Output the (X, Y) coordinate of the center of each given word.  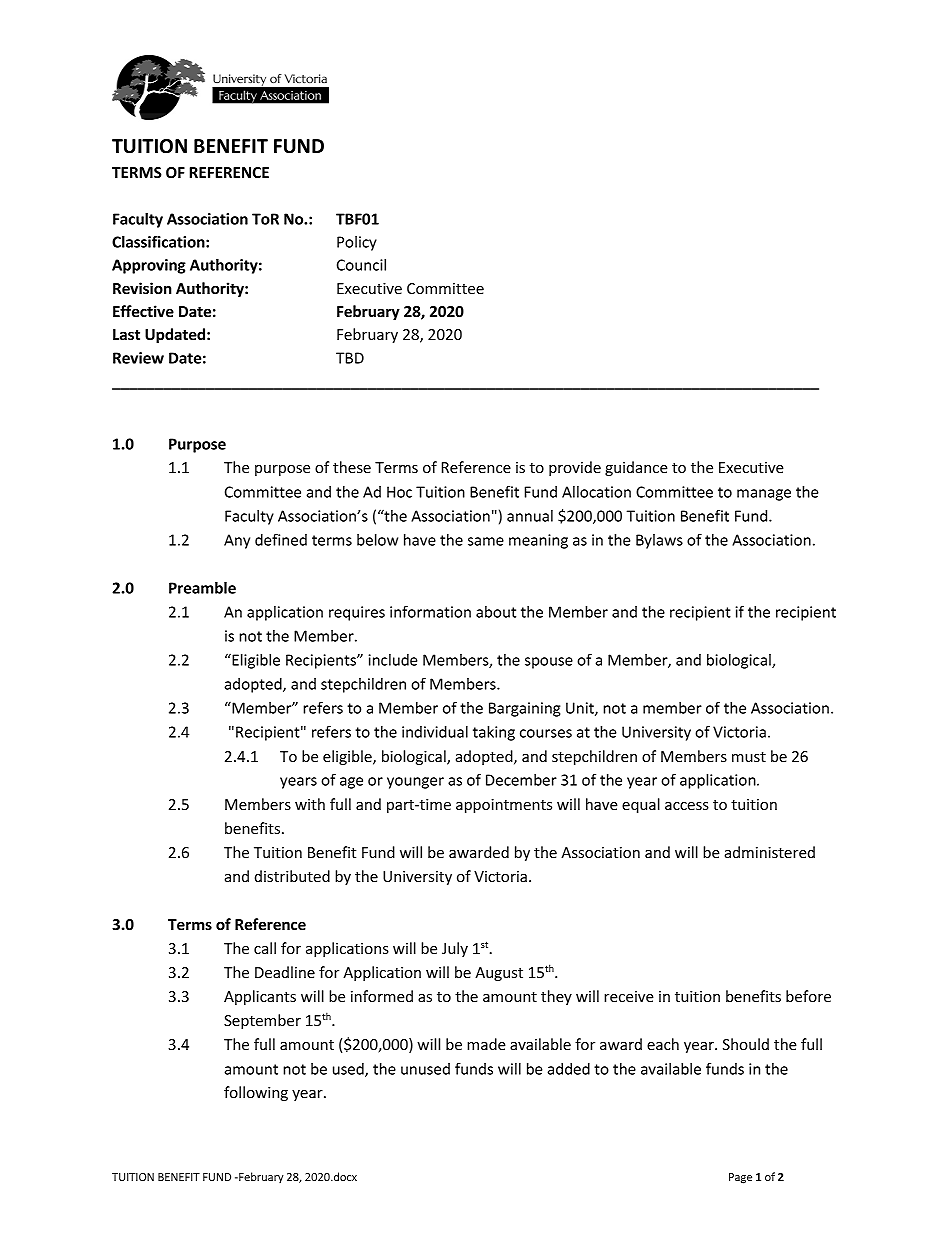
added (568, 1069)
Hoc (399, 492)
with (310, 804)
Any (237, 541)
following (256, 1093)
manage (764, 495)
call (265, 948)
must (749, 757)
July (455, 949)
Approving (149, 266)
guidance (636, 468)
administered (770, 852)
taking (494, 733)
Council (361, 265)
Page (740, 1178)
